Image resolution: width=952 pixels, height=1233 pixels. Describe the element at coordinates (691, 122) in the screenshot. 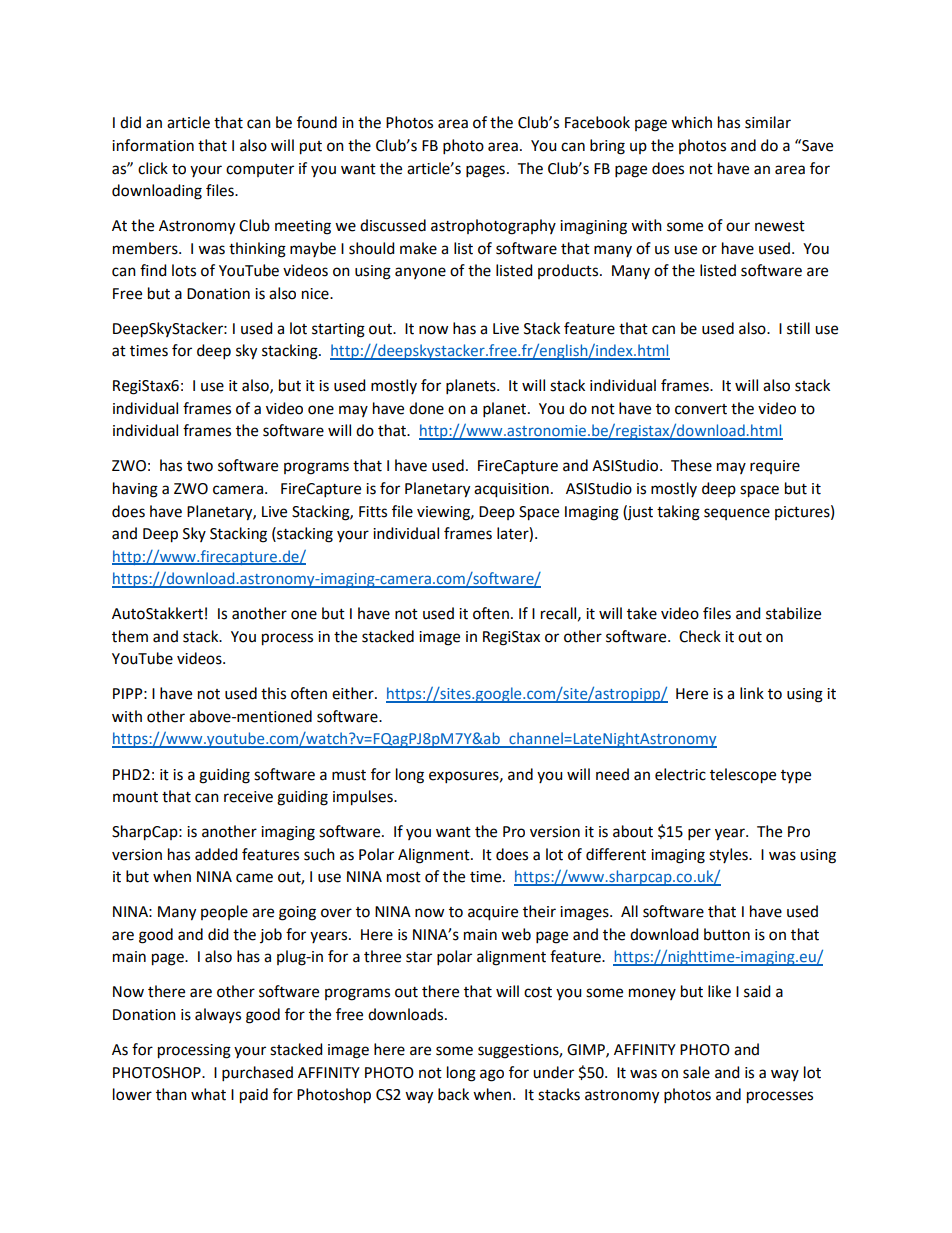

I see `which` at that location.
